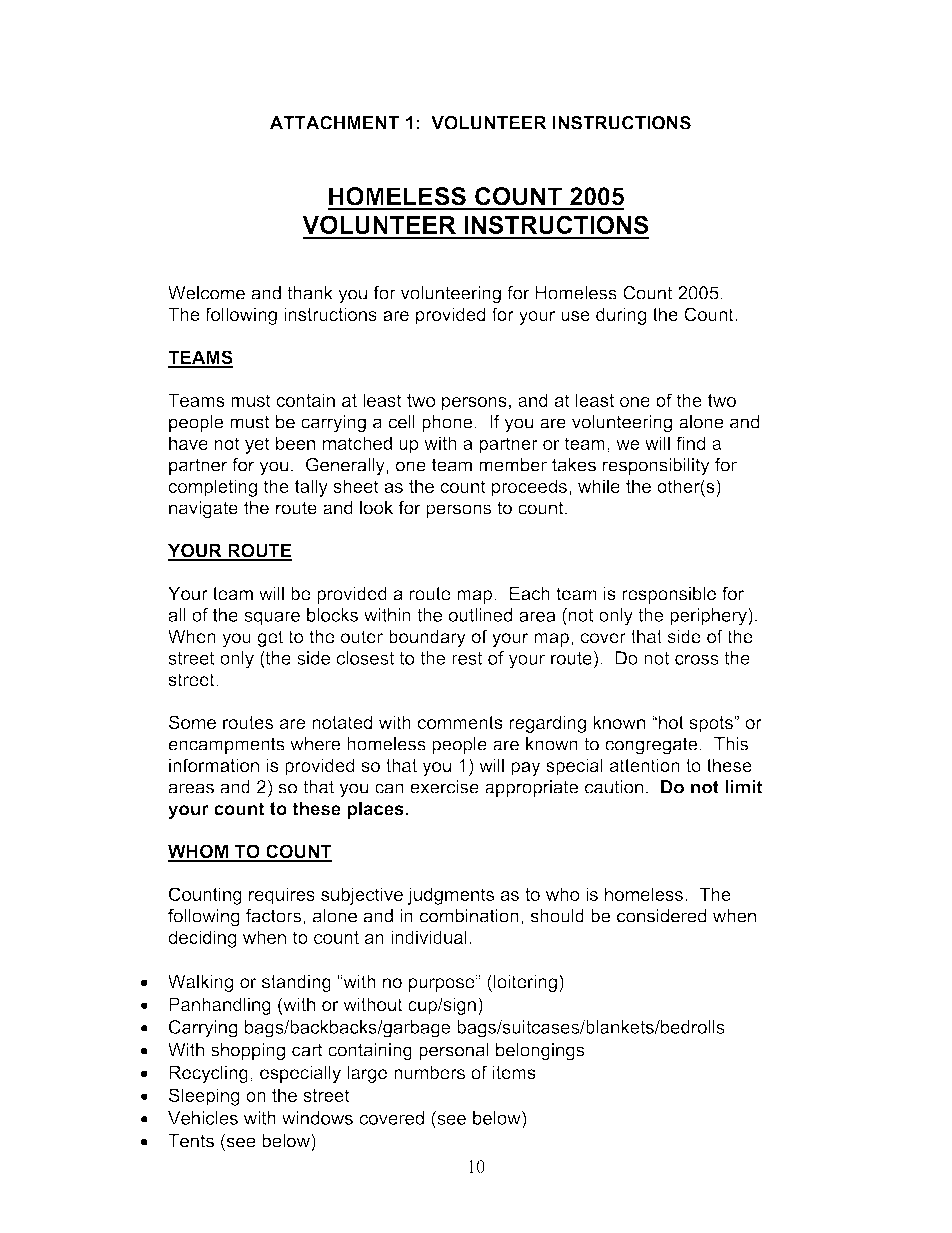 The image size is (952, 1233). Describe the element at coordinates (513, 465) in the image. I see `member` at that location.
